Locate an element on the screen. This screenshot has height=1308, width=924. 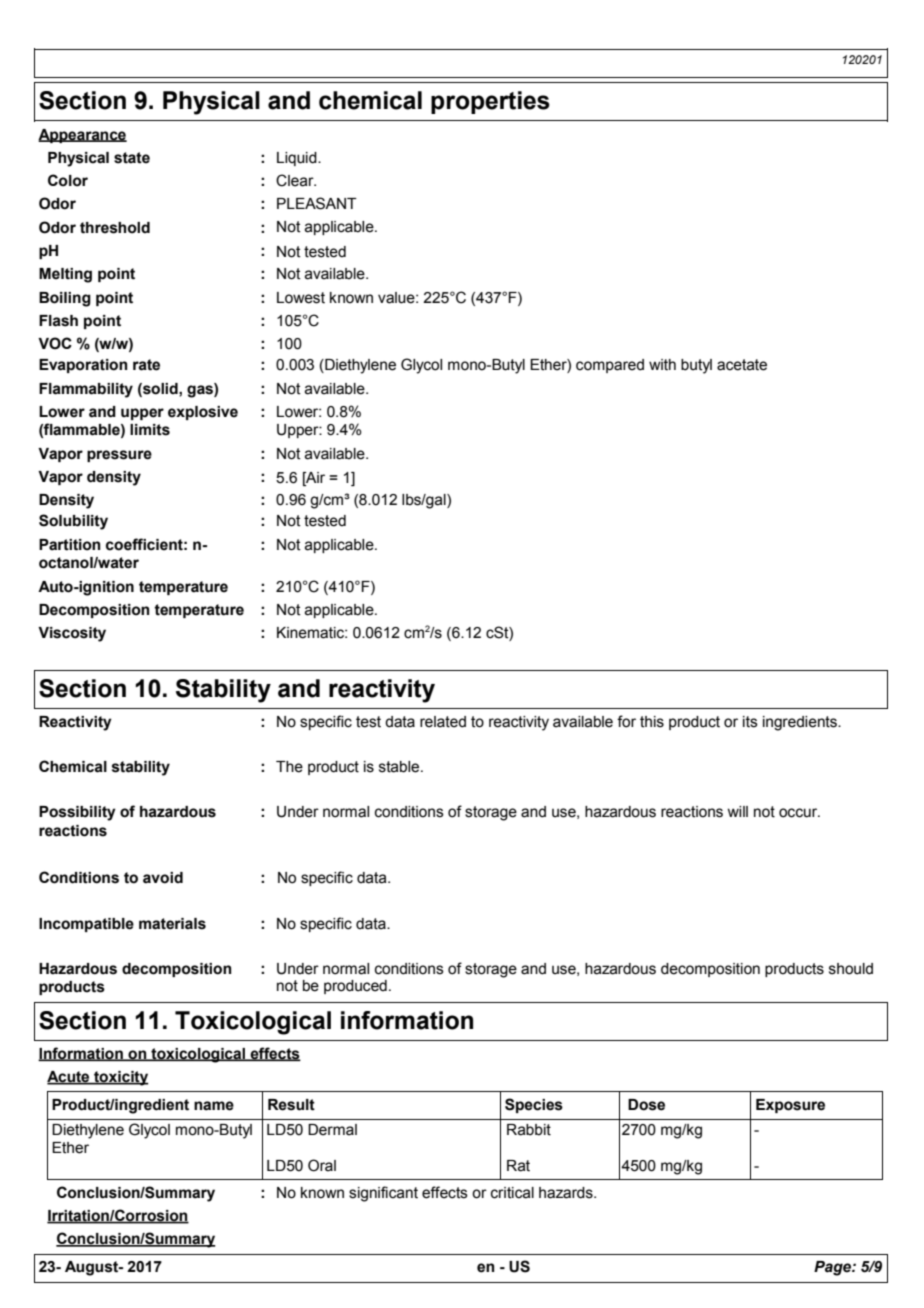
acetate is located at coordinates (742, 365).
